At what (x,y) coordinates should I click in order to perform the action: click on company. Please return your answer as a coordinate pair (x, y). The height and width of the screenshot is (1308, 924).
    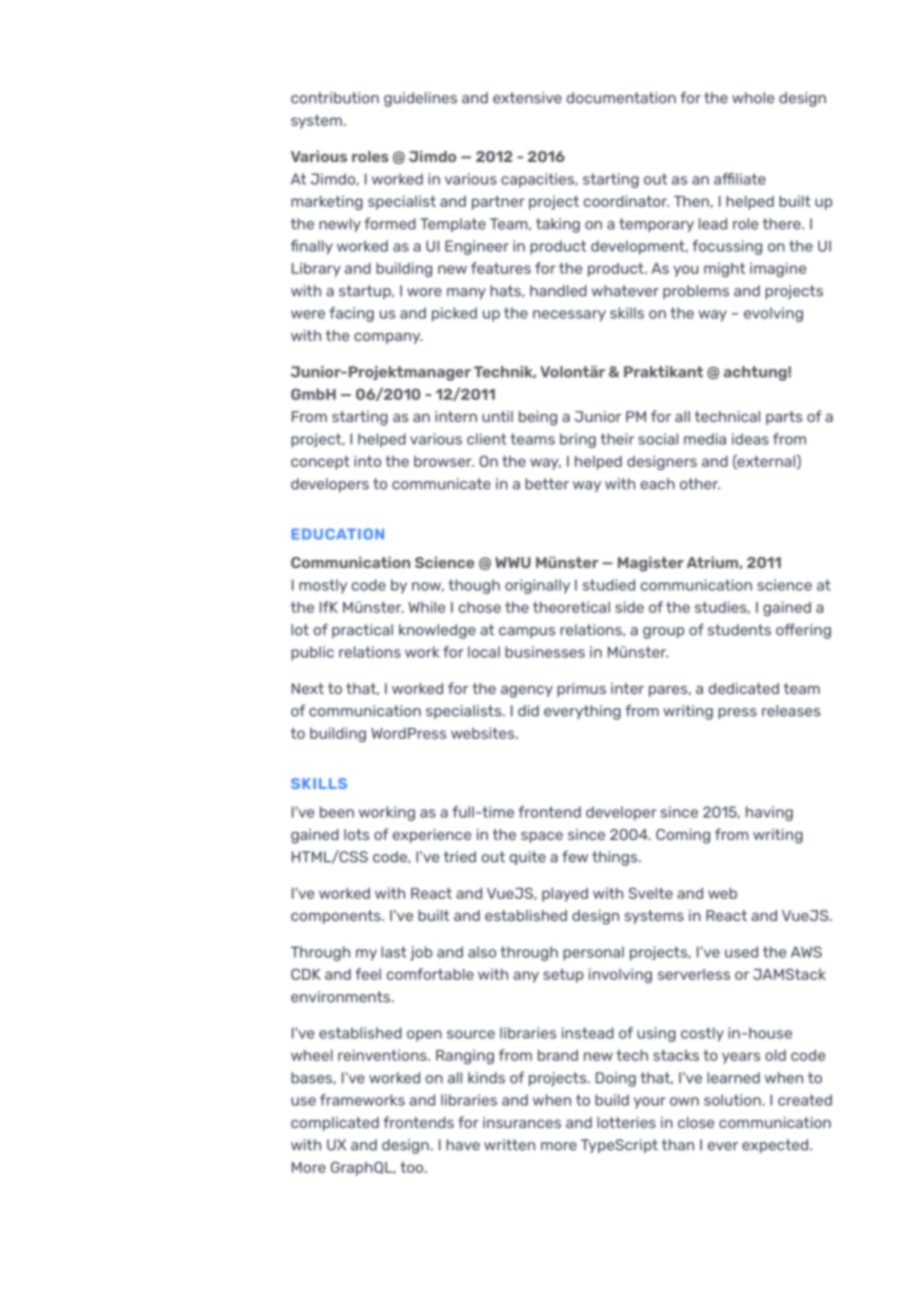
    Looking at the image, I should click on (388, 338).
